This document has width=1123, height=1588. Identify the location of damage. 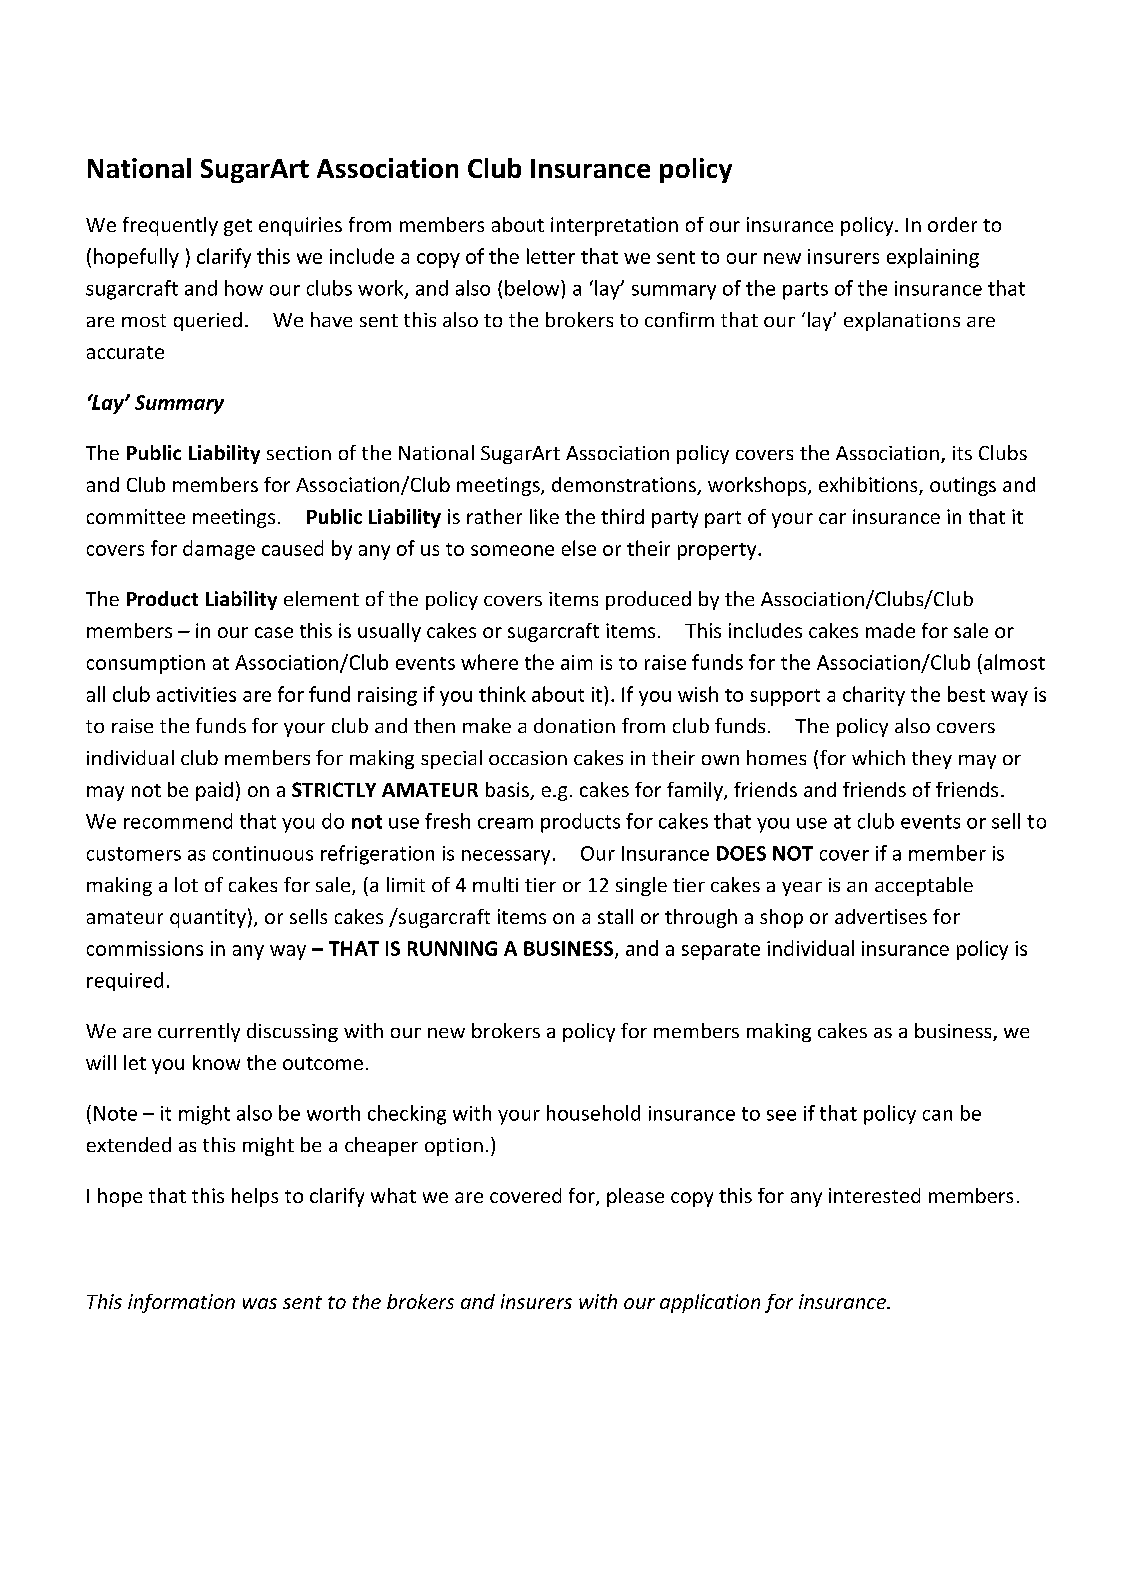
(219, 550).
